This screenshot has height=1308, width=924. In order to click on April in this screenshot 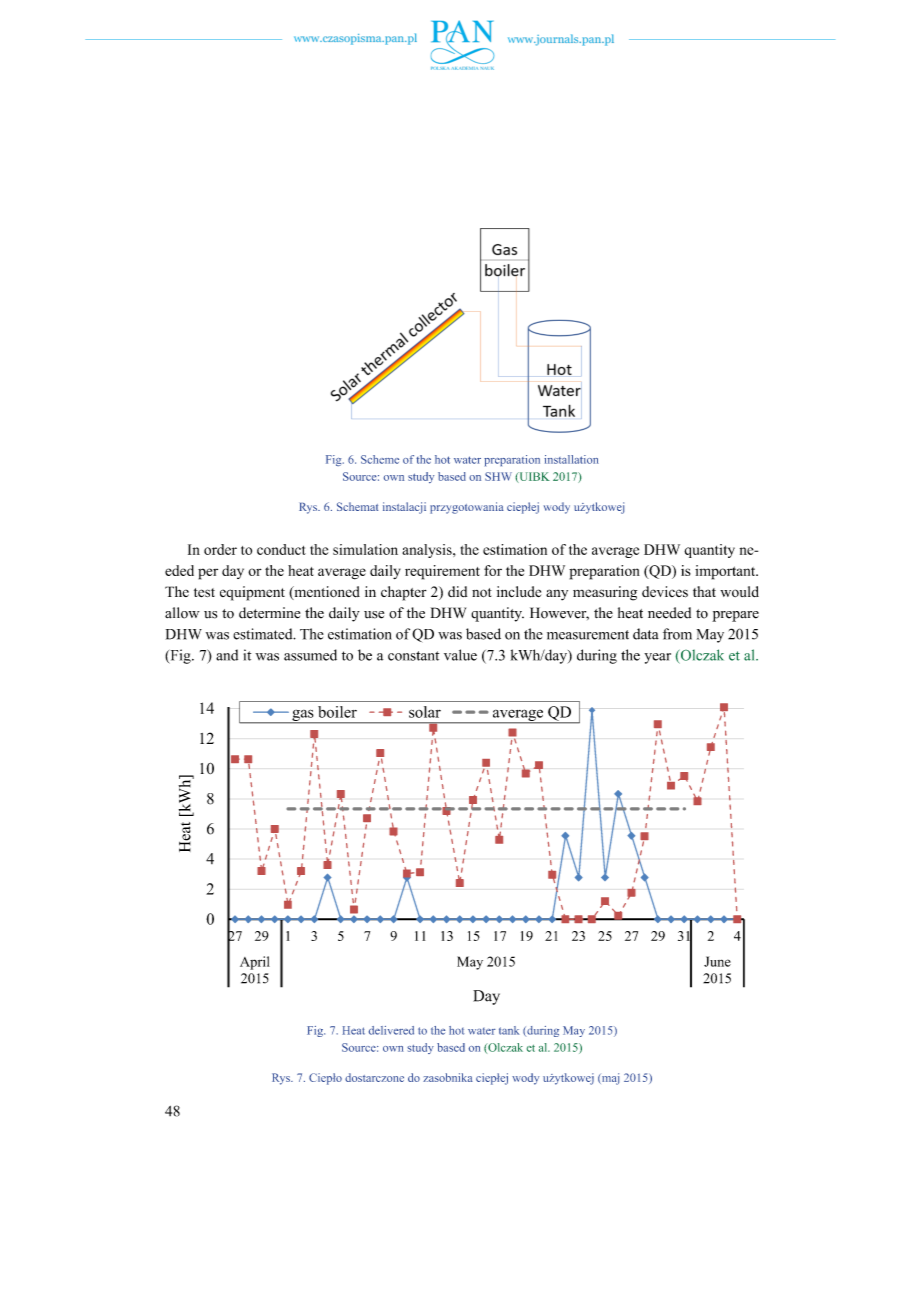, I will do `click(255, 963)`.
